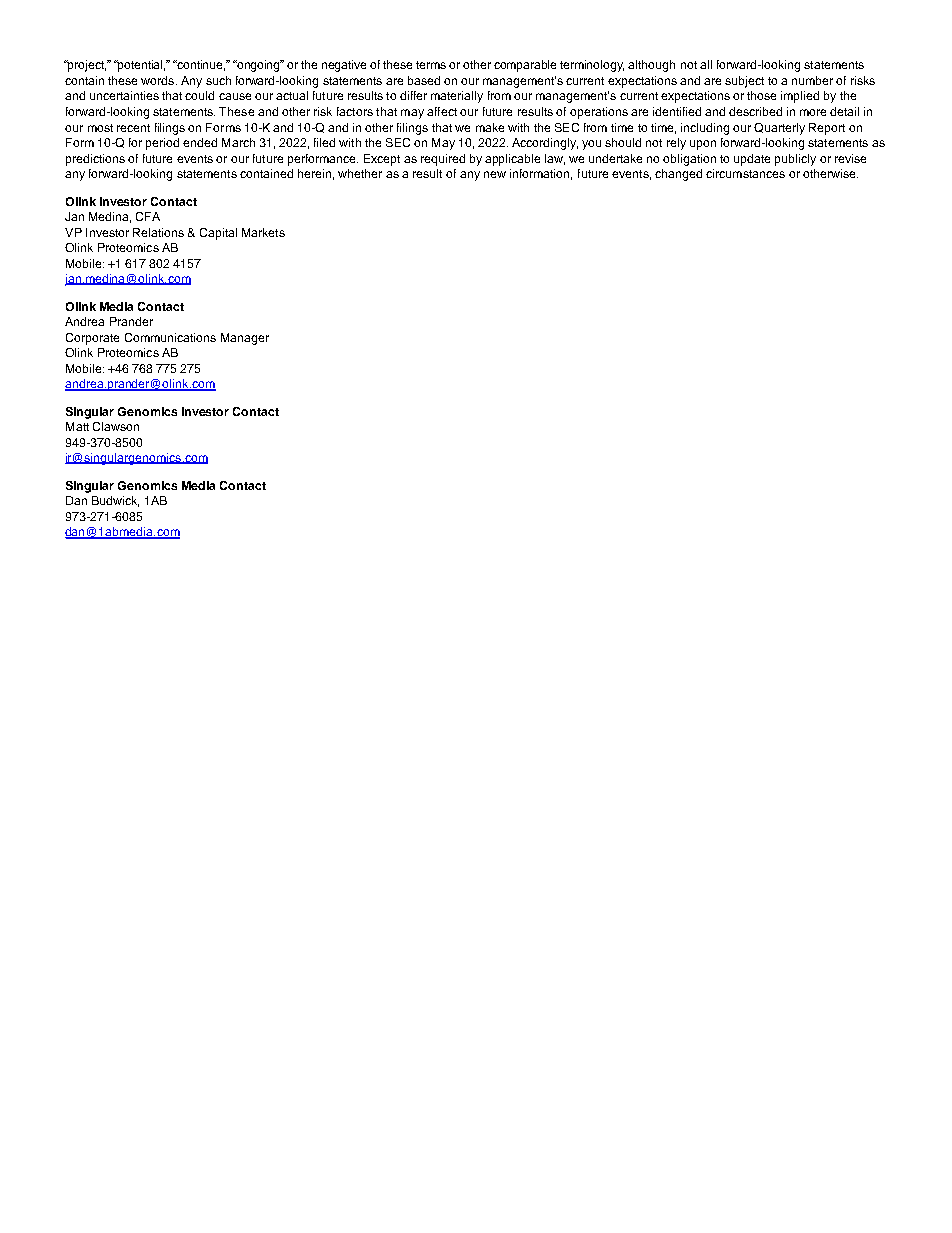  I want to click on Matt, so click(77, 426).
